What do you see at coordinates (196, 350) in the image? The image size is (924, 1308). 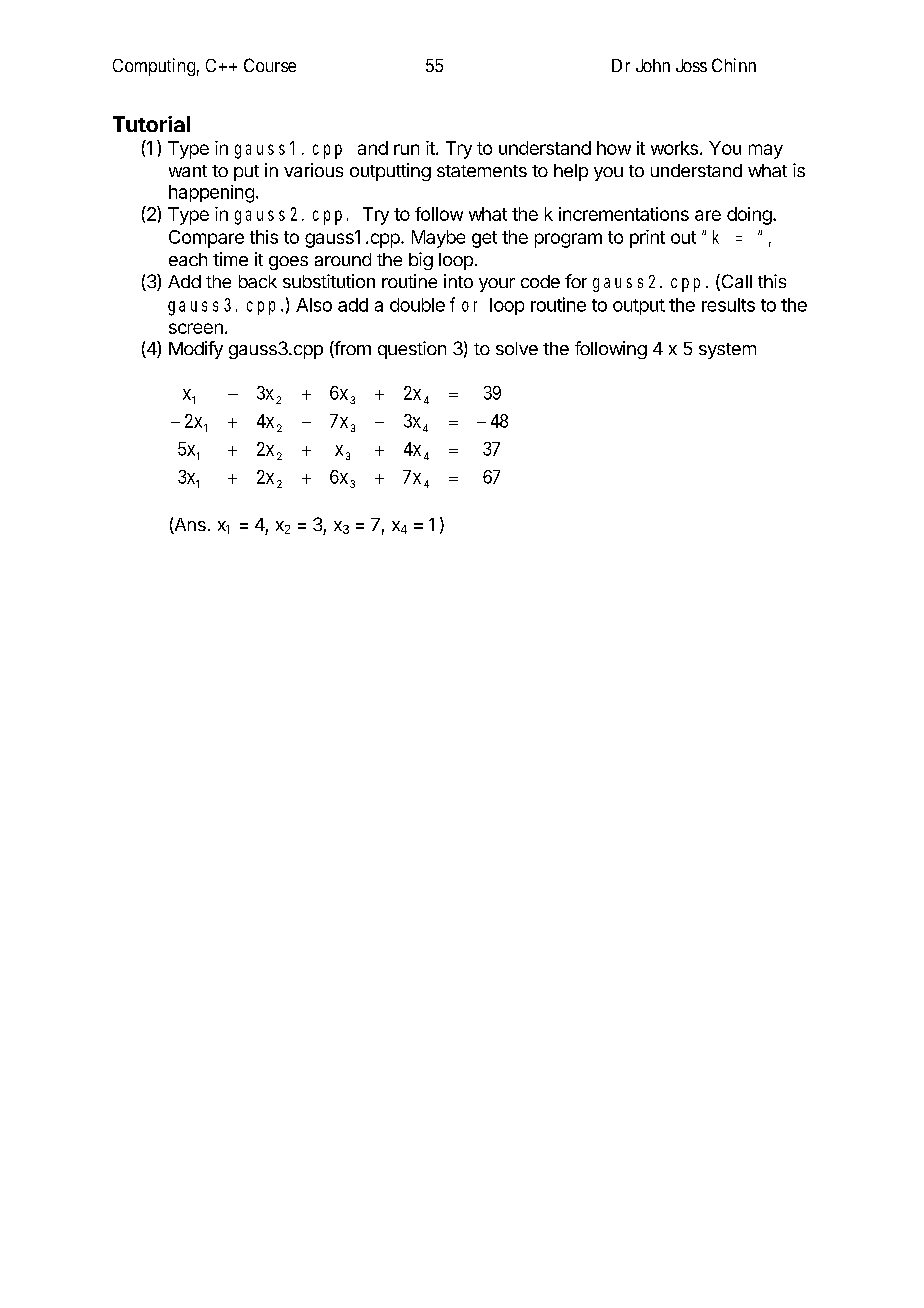 I see `Modify` at bounding box center [196, 350].
